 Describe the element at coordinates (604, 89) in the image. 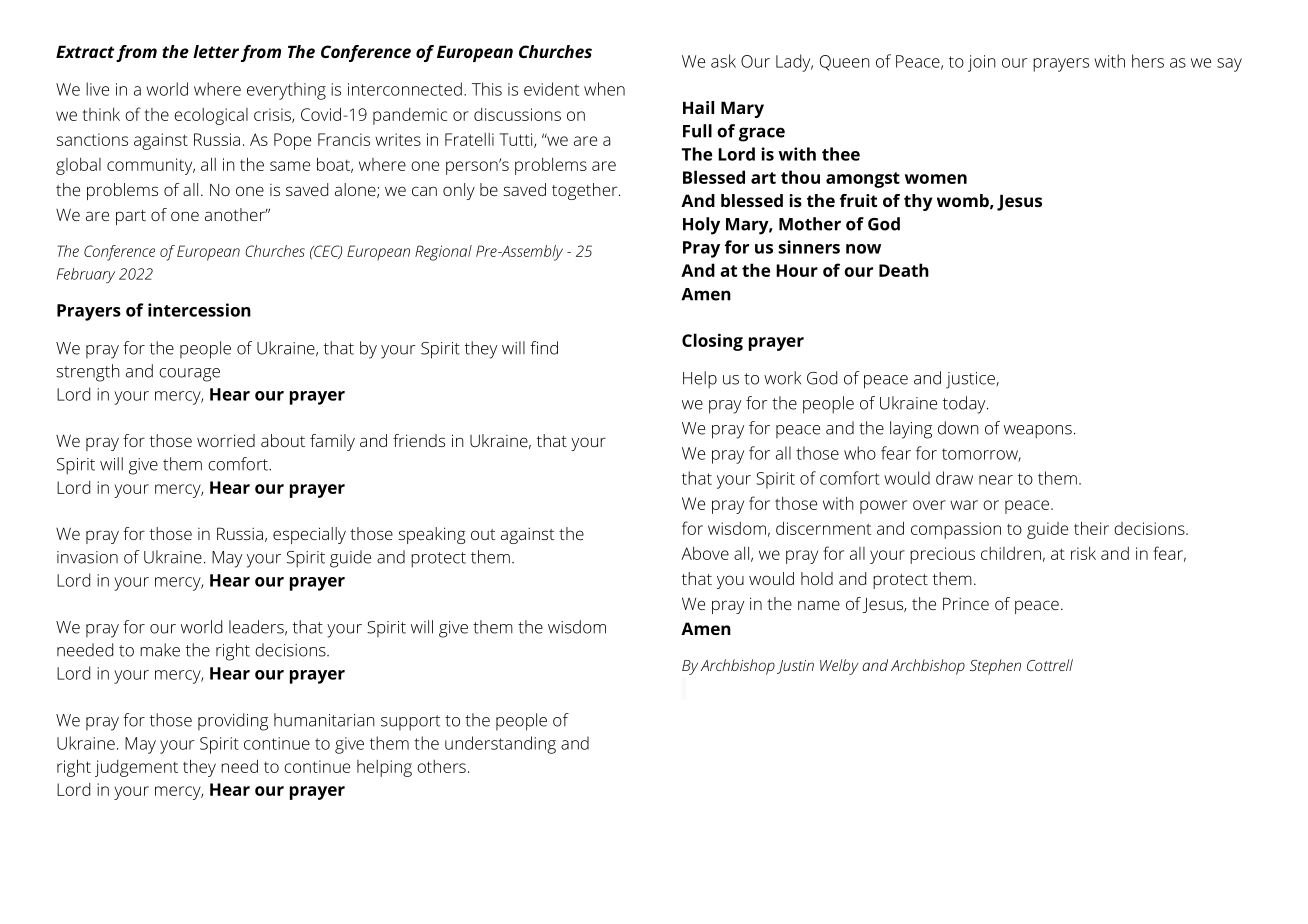

I see `when` at that location.
